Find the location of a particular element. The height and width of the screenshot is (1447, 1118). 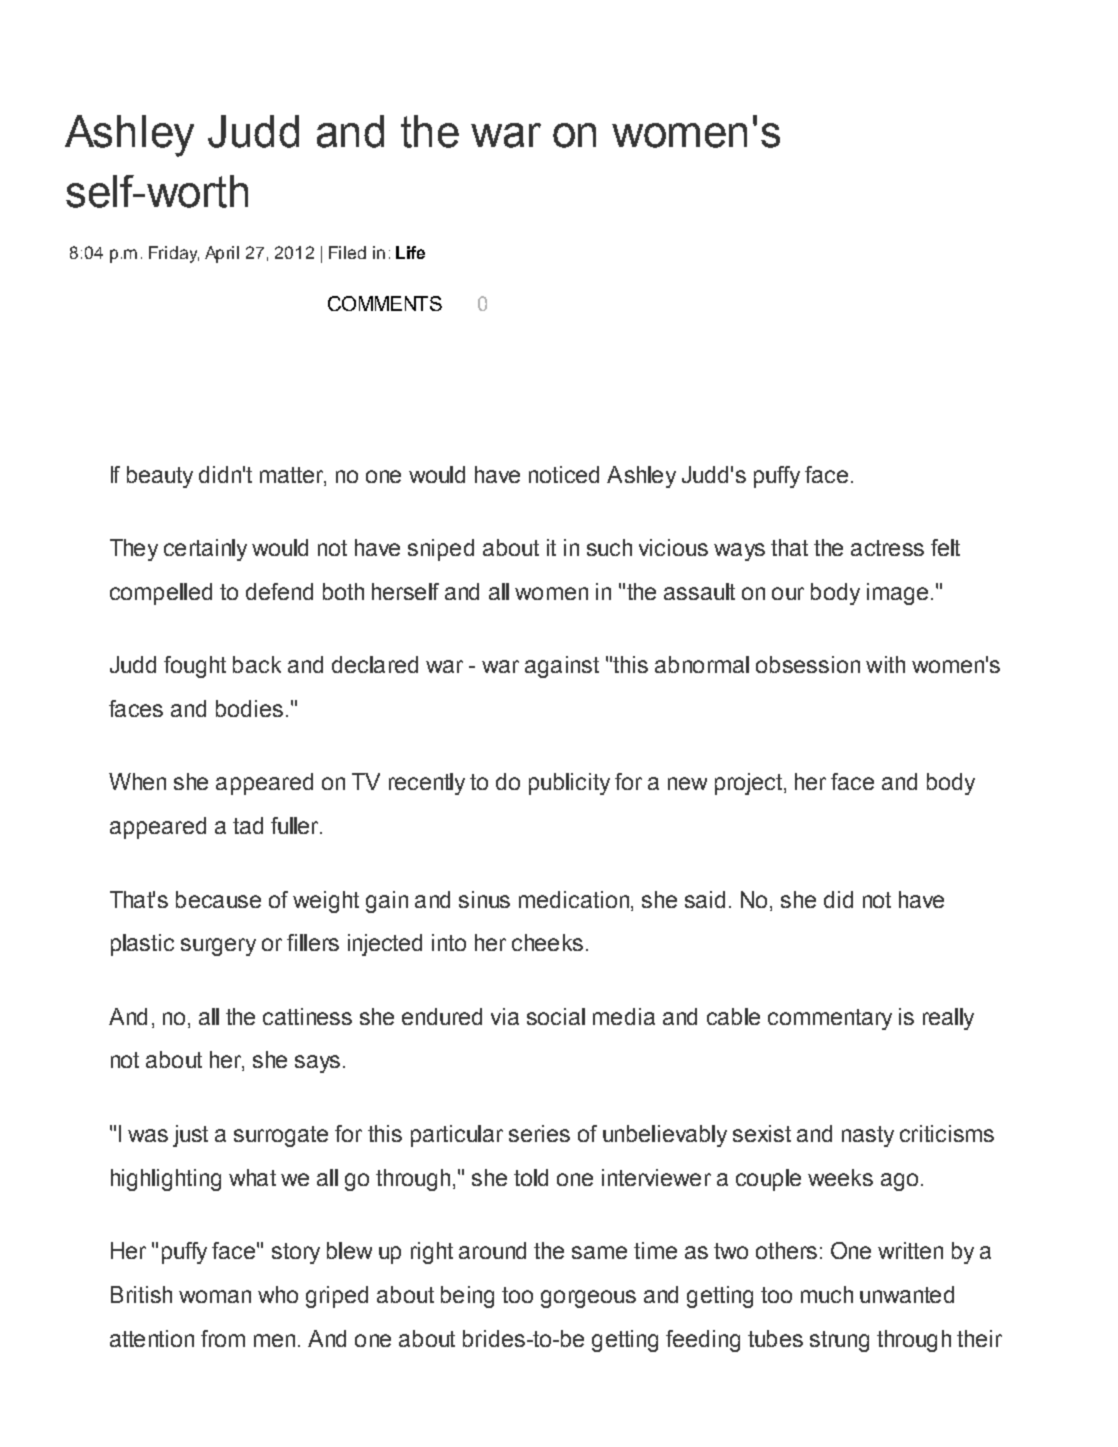

matter is located at coordinates (292, 476).
